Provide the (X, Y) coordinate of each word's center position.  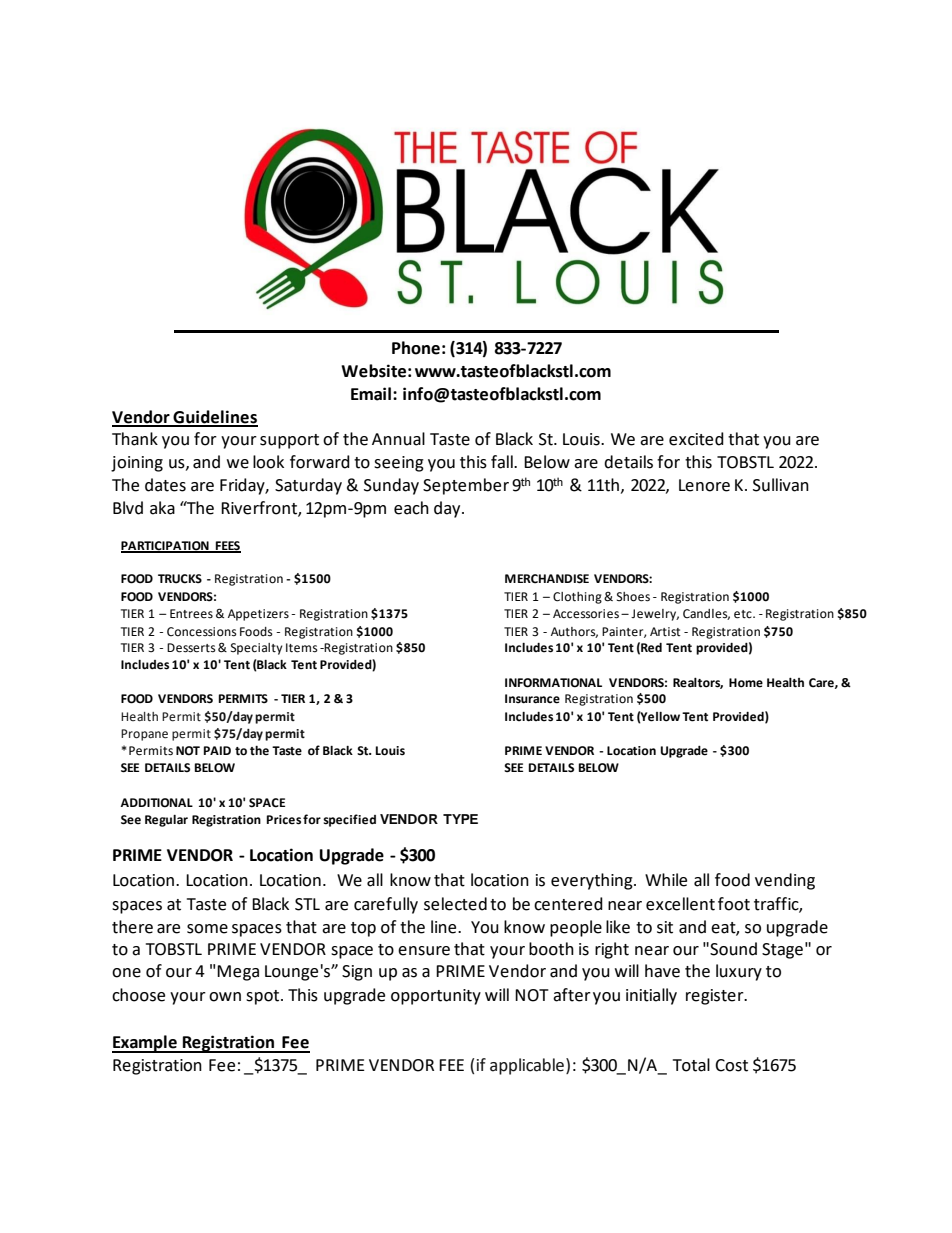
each (411, 508)
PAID (217, 750)
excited (696, 439)
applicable (527, 1066)
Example (145, 1044)
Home (746, 683)
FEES (227, 546)
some (207, 929)
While (666, 880)
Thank (135, 439)
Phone (416, 348)
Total (691, 1065)
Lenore (704, 485)
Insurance (532, 699)
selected (455, 904)
